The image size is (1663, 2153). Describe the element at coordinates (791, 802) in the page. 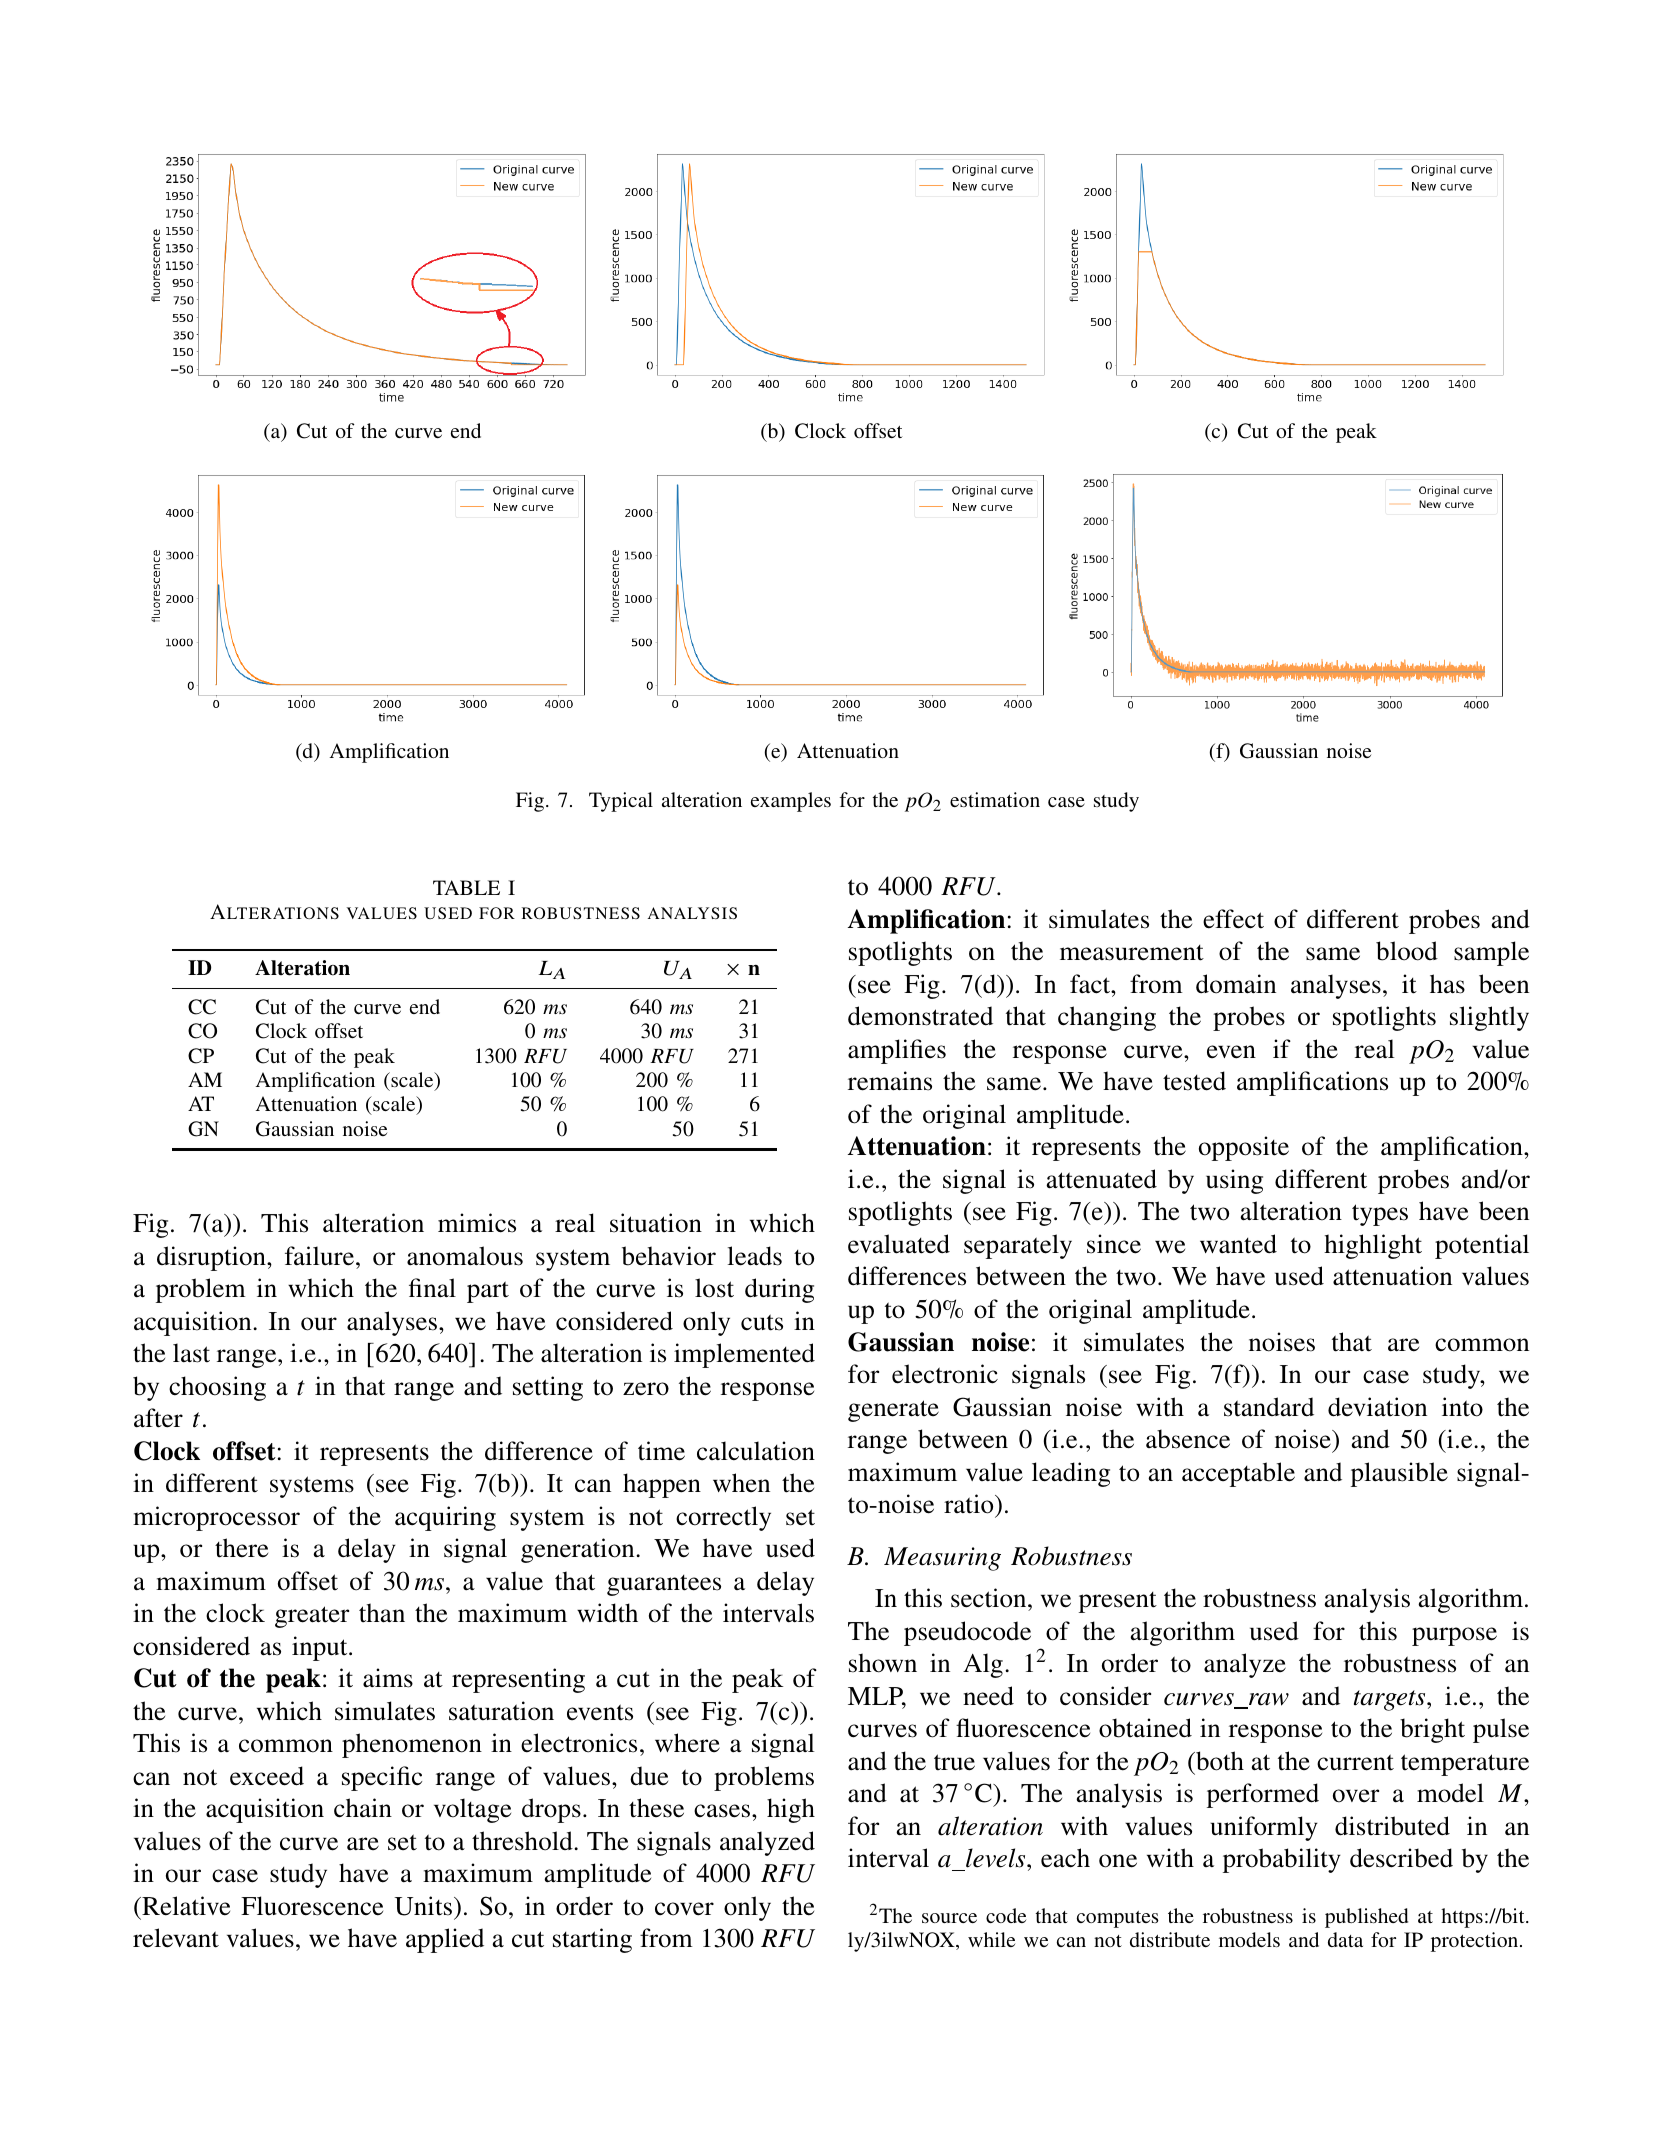

I see `examples` at that location.
